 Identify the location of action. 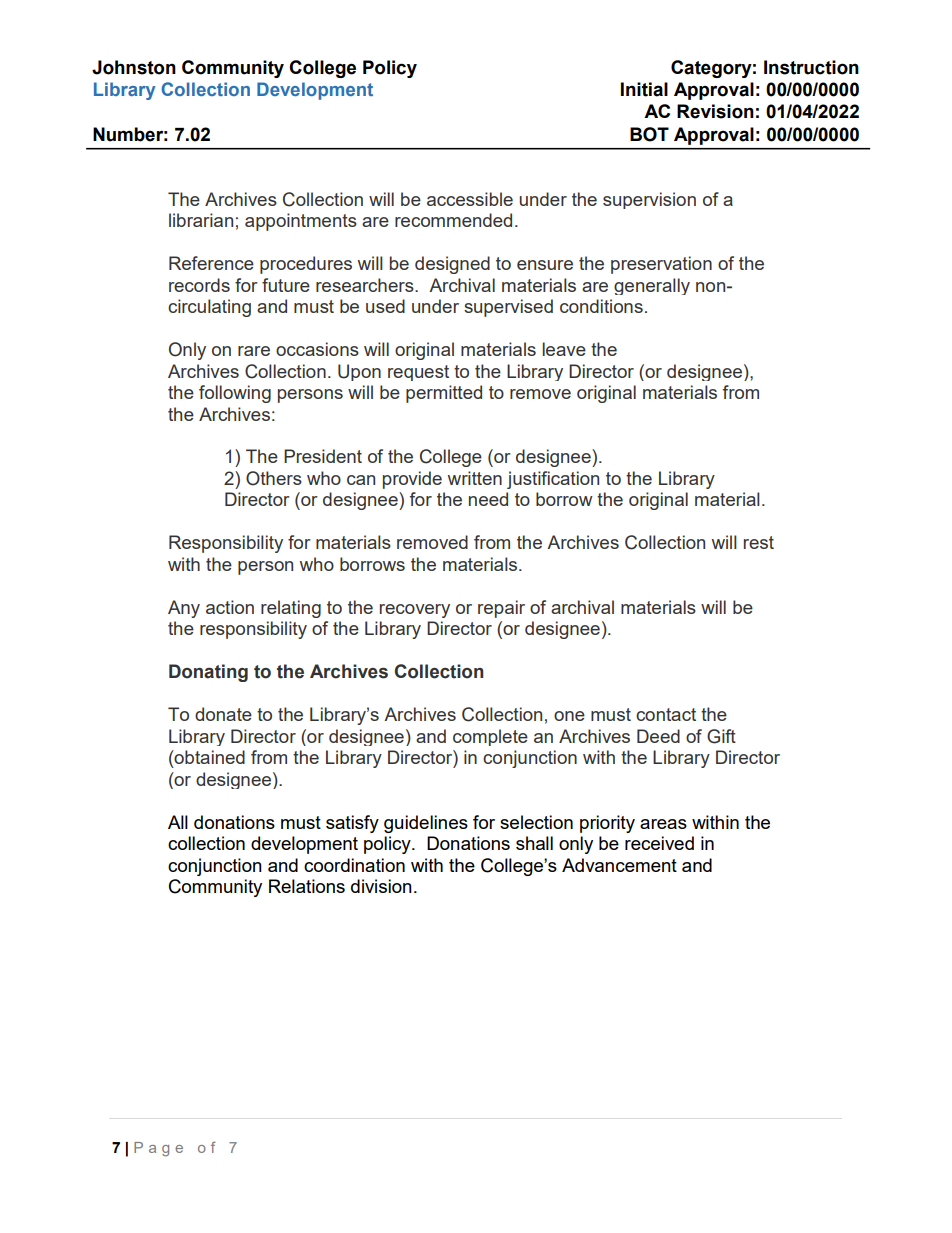
(230, 607).
